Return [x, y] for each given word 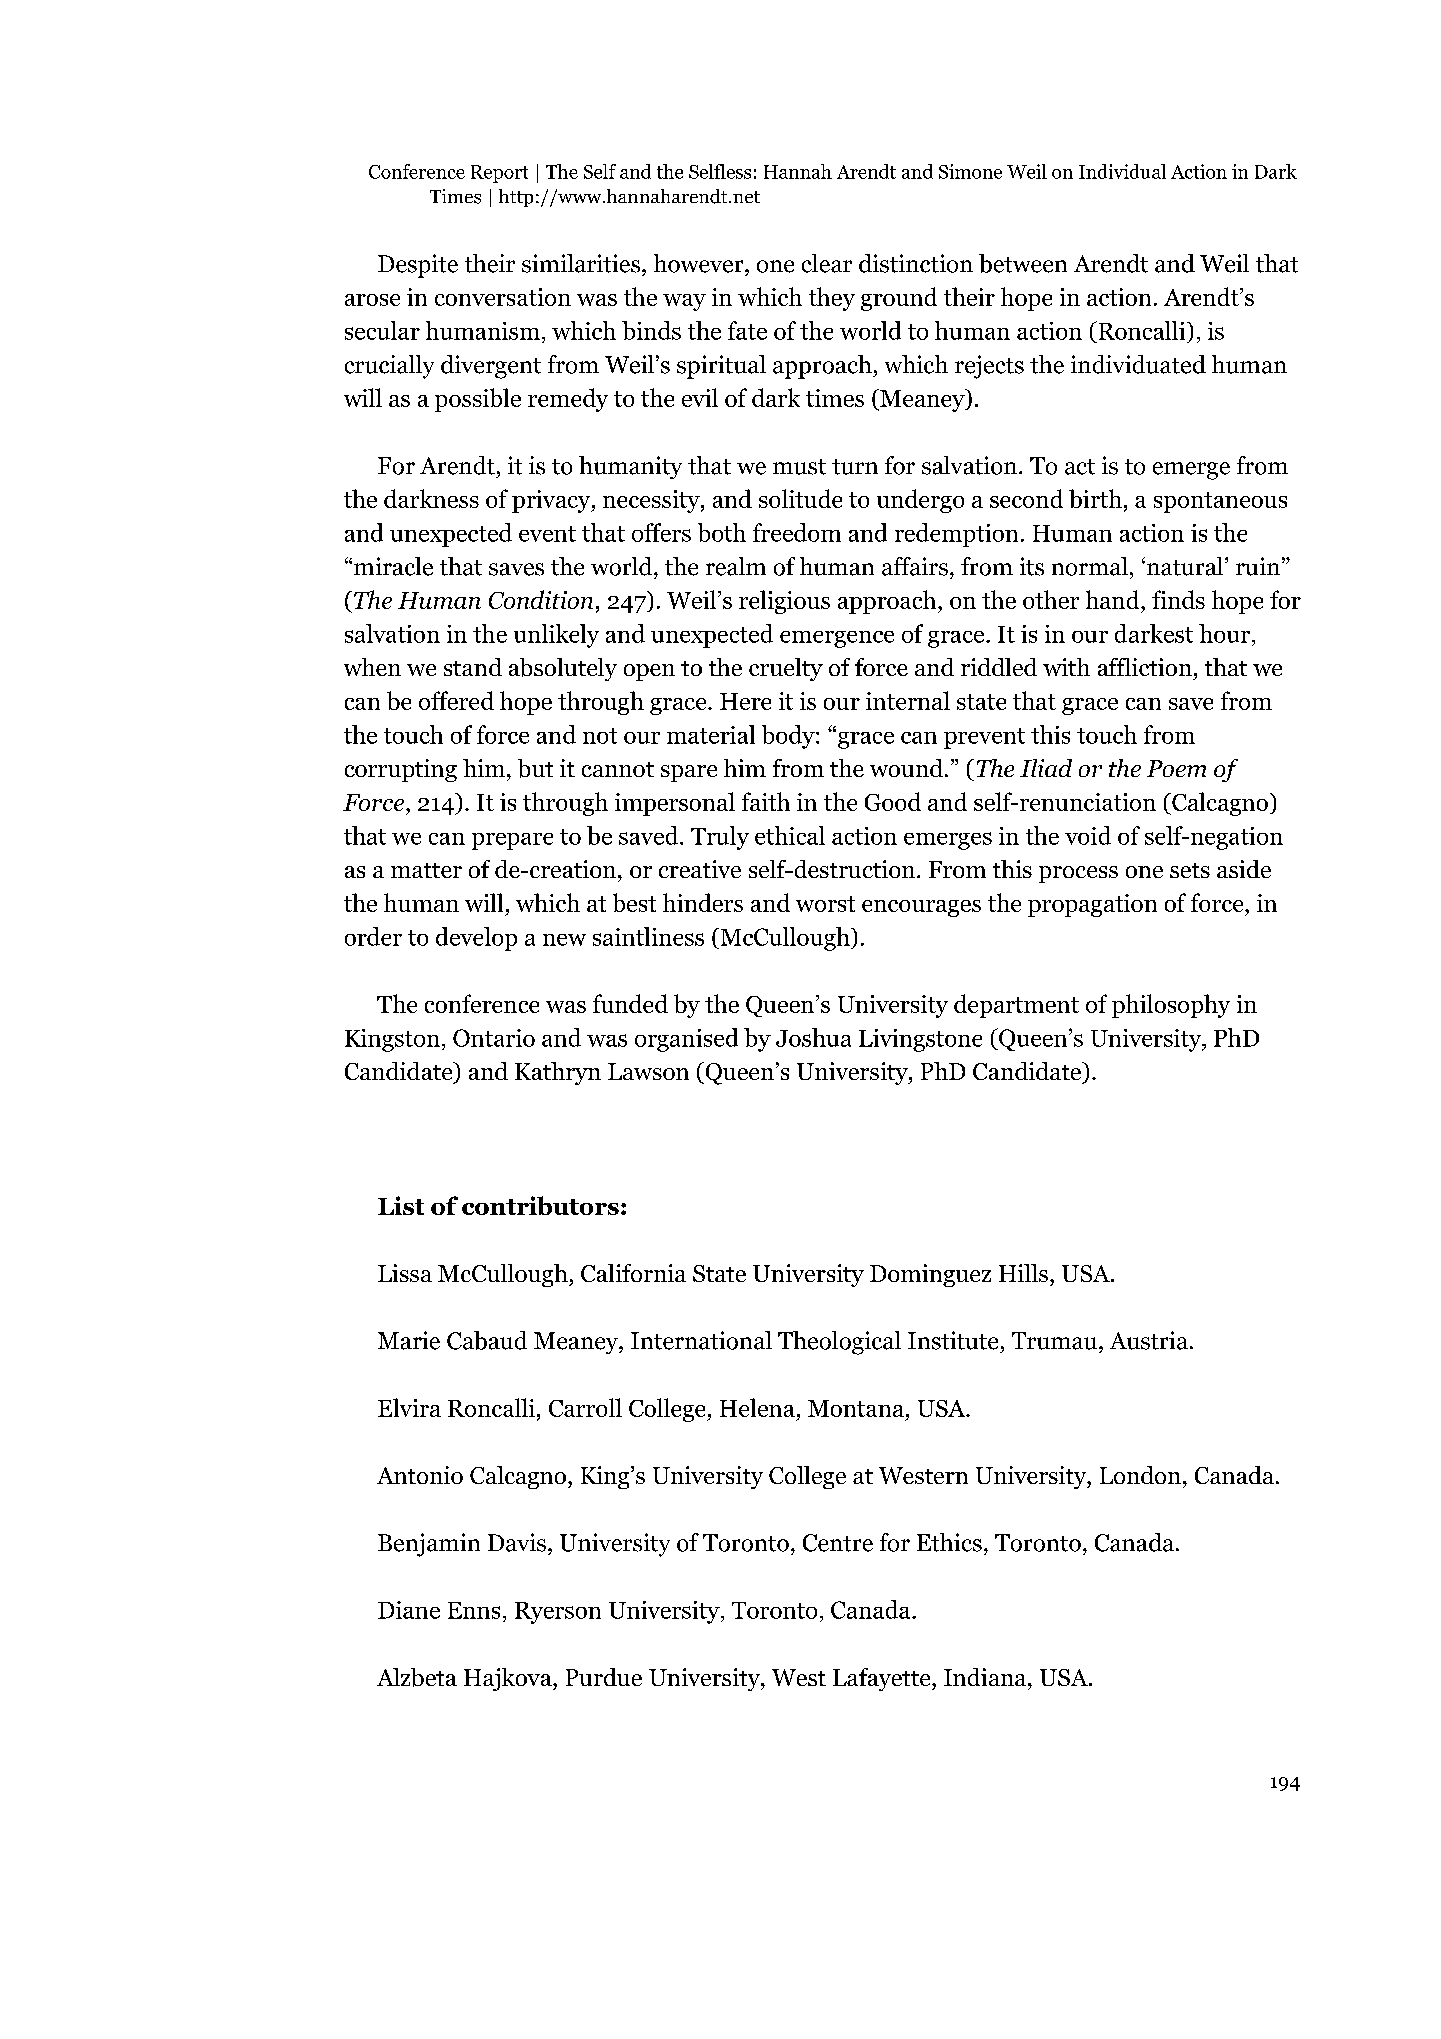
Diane [409, 1610]
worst [825, 904]
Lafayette [883, 1679]
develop [476, 939]
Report [499, 174]
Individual [1122, 171]
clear [827, 263]
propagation [1092, 905]
